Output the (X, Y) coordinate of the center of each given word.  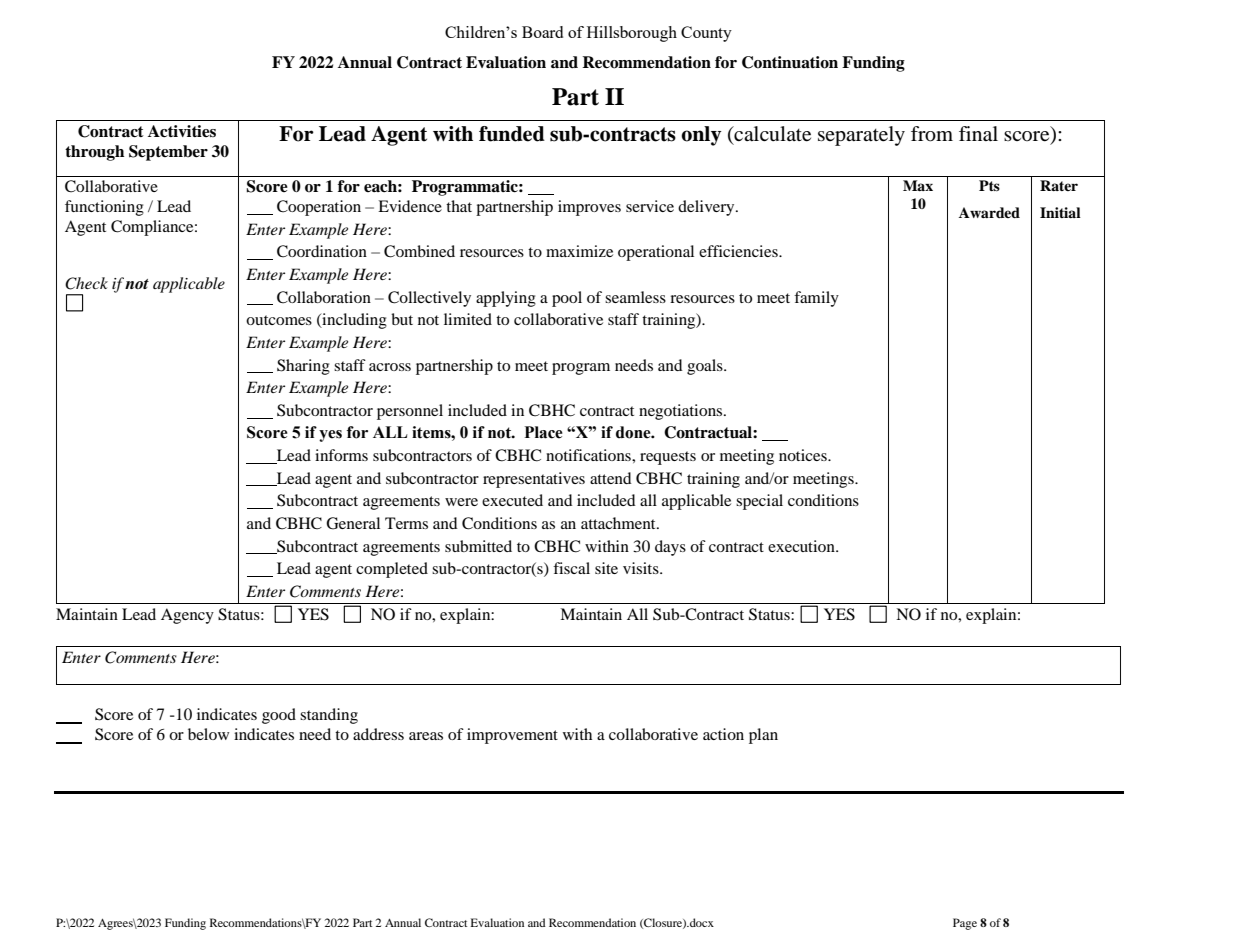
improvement (512, 736)
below (208, 734)
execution (802, 546)
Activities (182, 131)
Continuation (790, 62)
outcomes (279, 320)
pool (567, 299)
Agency (187, 616)
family (816, 299)
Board (542, 32)
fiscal (571, 568)
